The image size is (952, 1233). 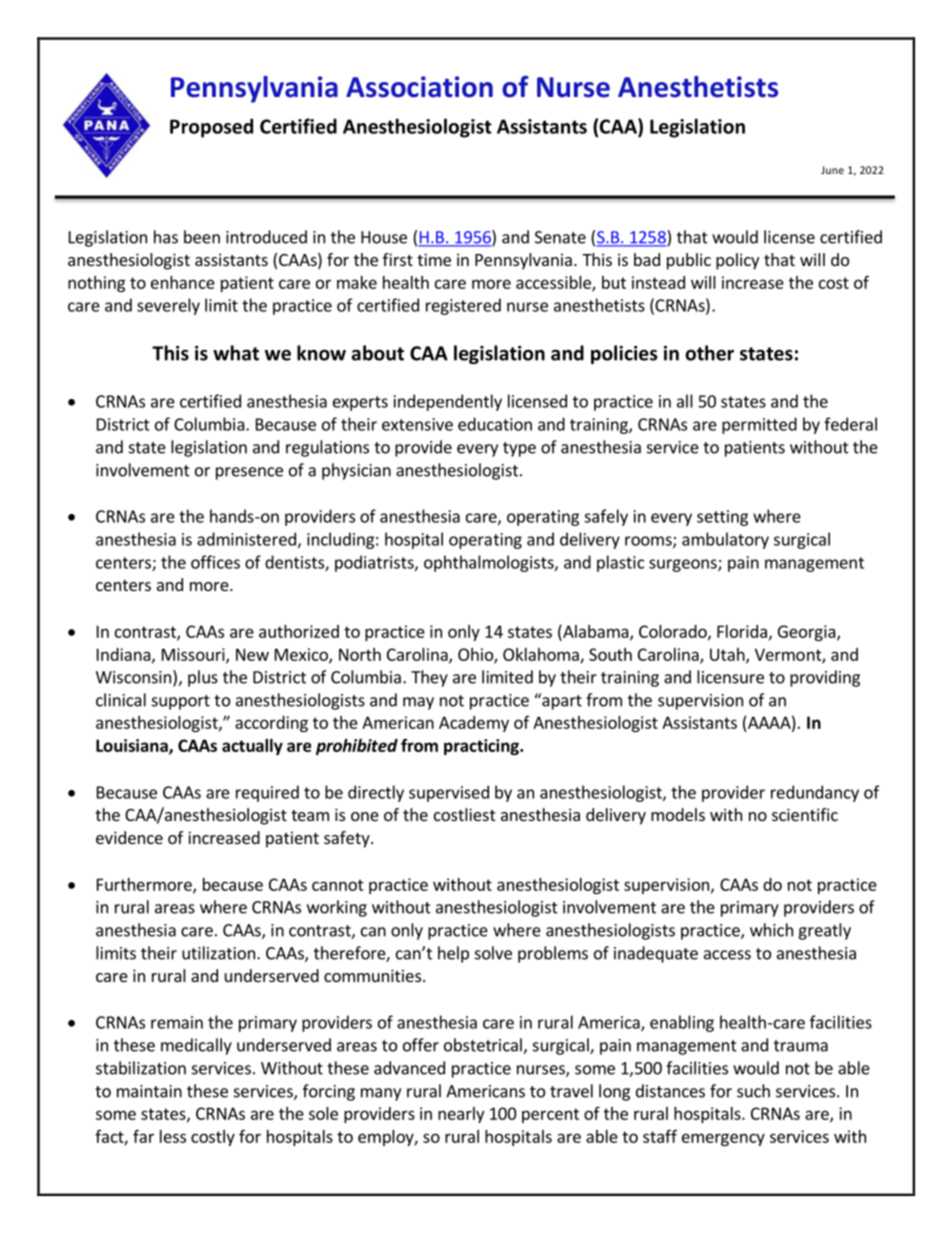 What do you see at coordinates (236, 353) in the document?
I see `what` at bounding box center [236, 353].
